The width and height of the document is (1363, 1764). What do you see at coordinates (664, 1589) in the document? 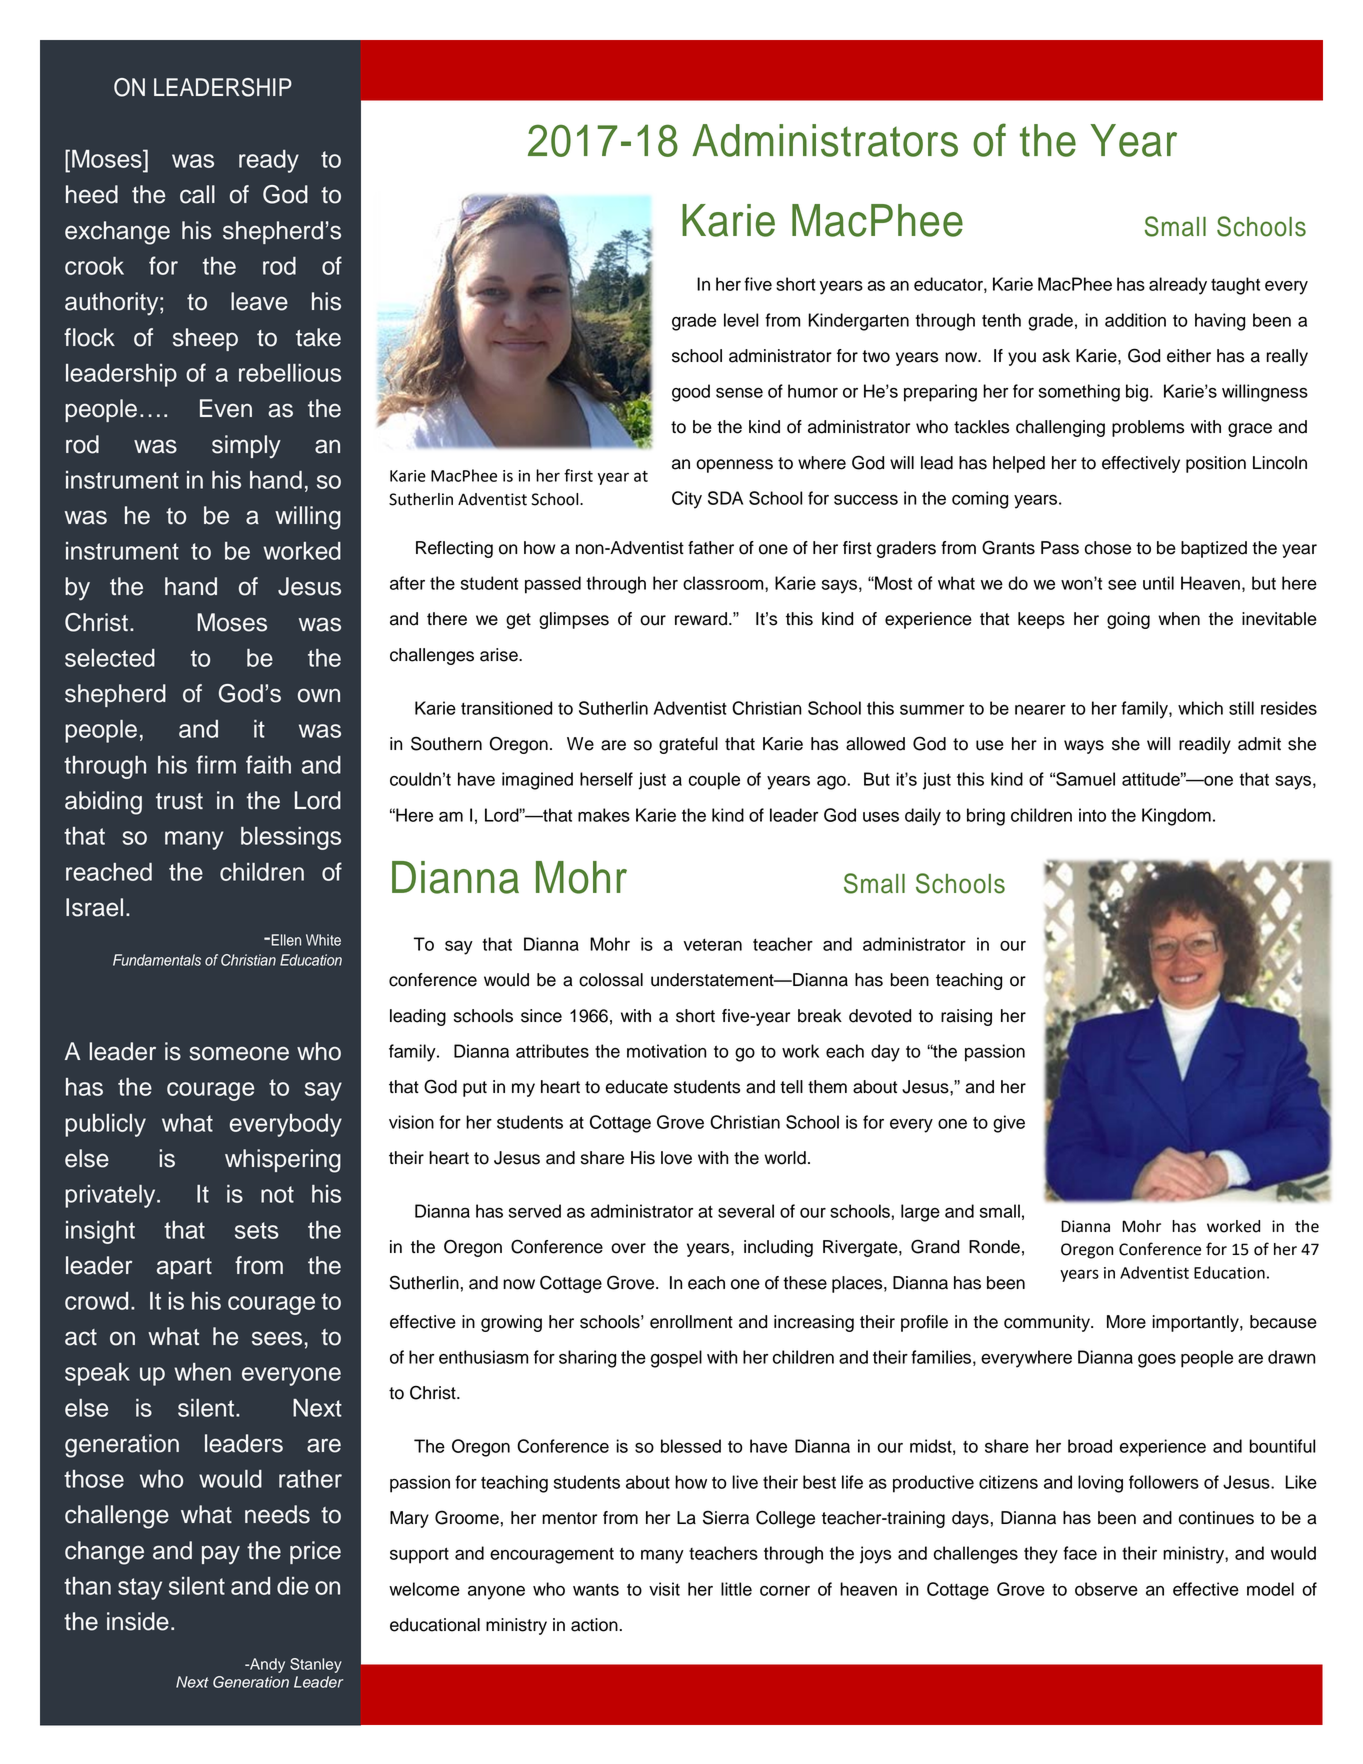
I see `visit` at bounding box center [664, 1589].
